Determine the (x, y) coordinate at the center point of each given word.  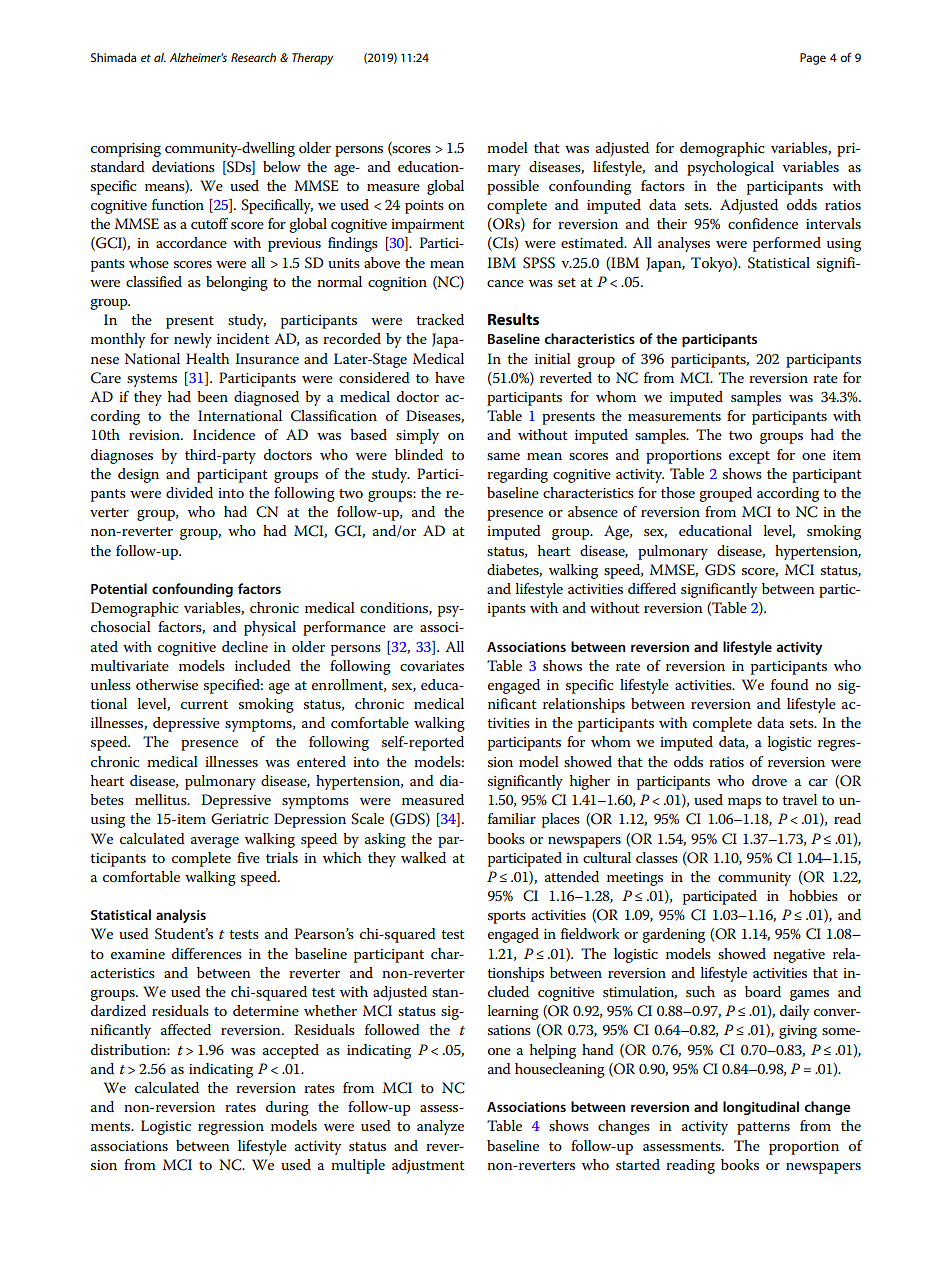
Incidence (224, 434)
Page (813, 59)
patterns (763, 1128)
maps (744, 803)
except (749, 457)
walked (423, 857)
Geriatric (239, 819)
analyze (440, 1127)
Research (253, 57)
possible (513, 187)
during (287, 1108)
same (503, 456)
